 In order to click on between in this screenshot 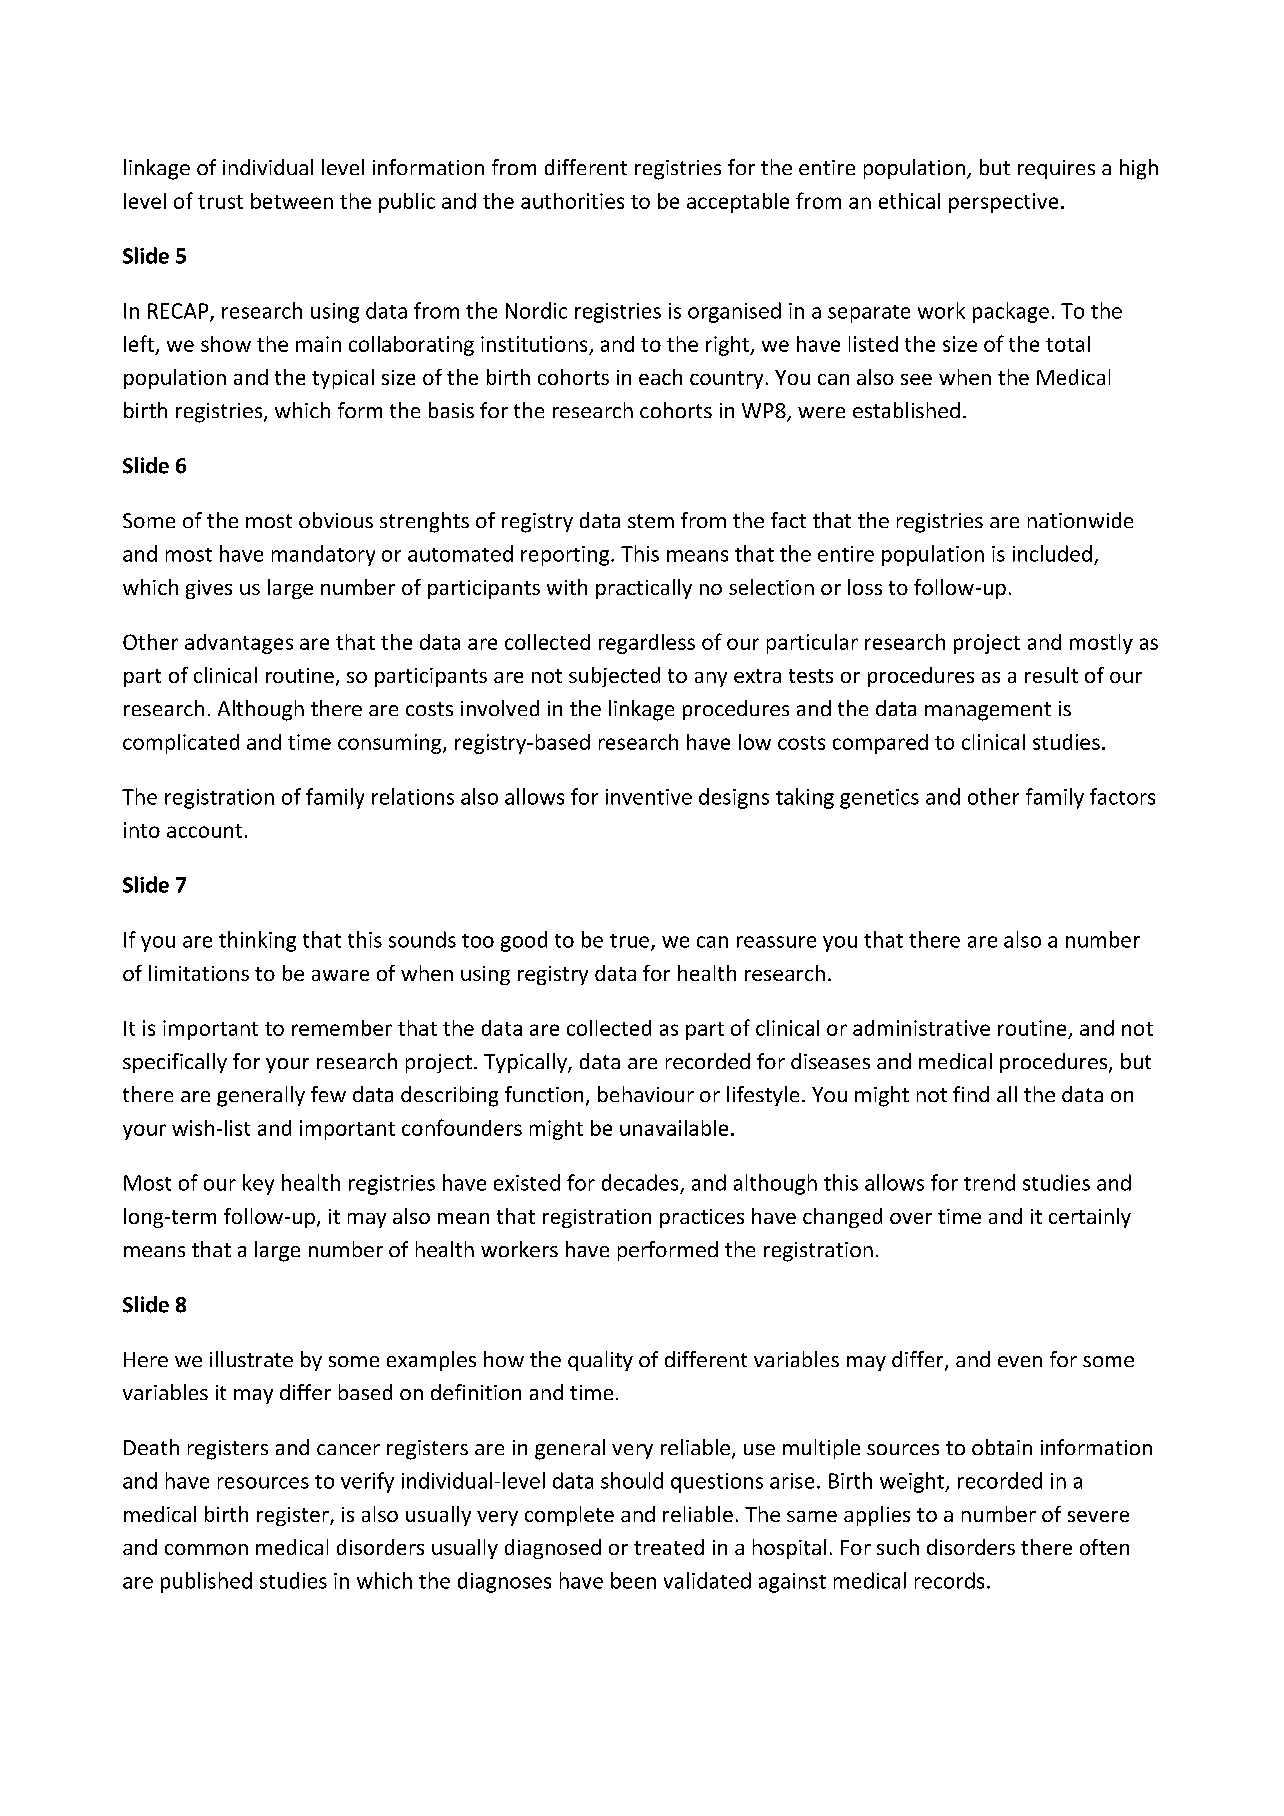, I will do `click(292, 201)`.
